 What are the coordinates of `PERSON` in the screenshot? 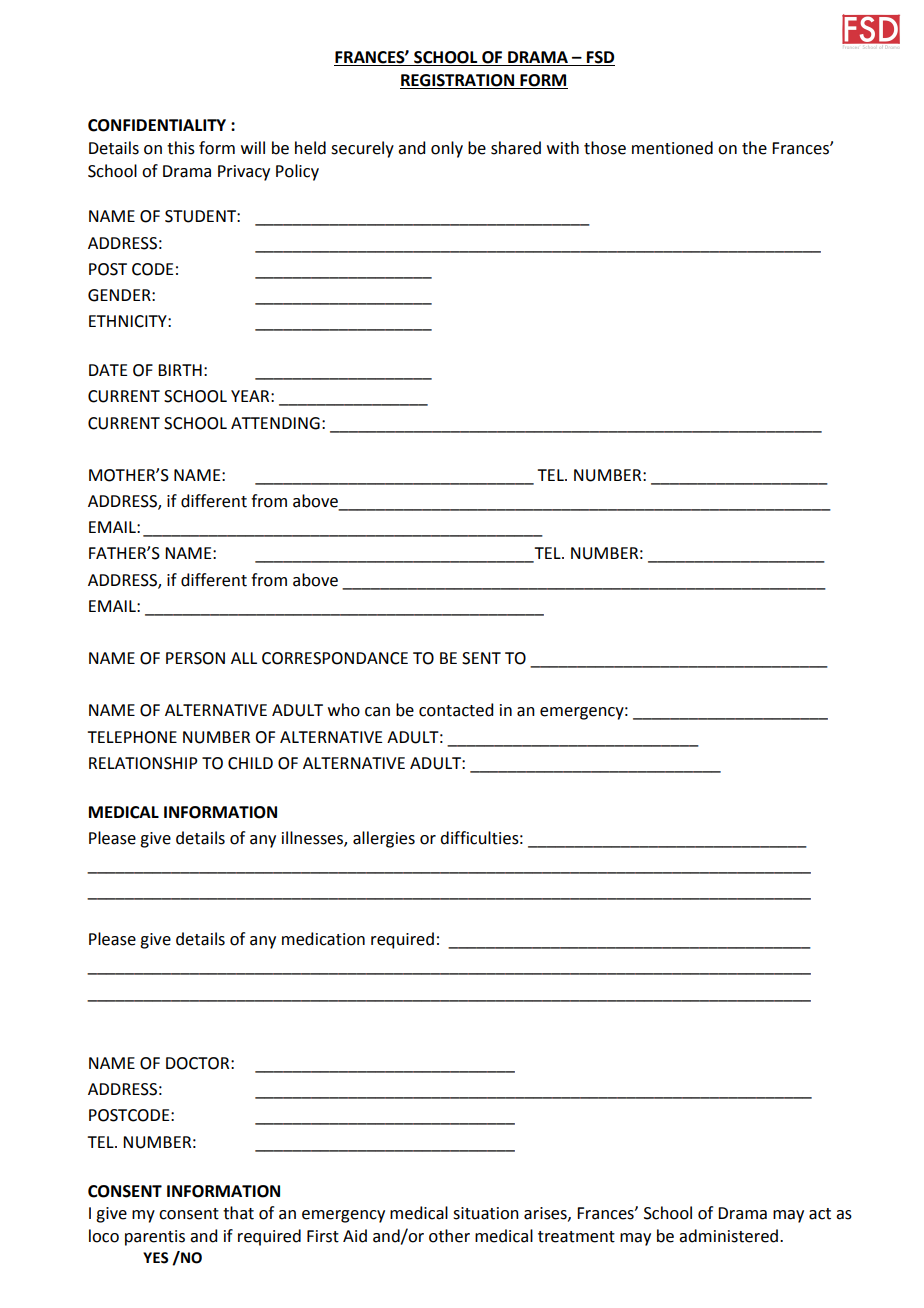 It's located at (195, 658).
